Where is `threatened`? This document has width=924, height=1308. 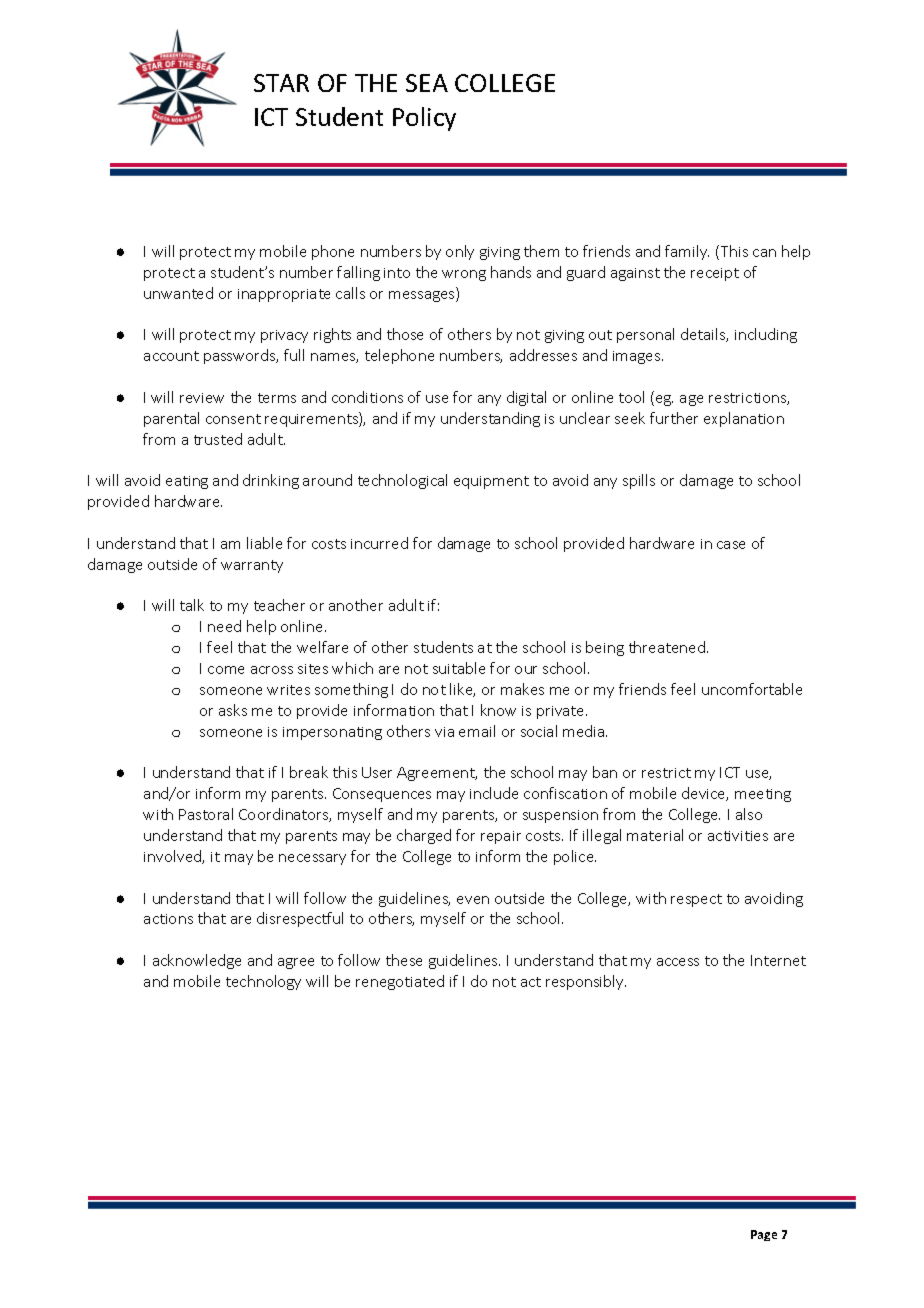 threatened is located at coordinates (667, 647).
